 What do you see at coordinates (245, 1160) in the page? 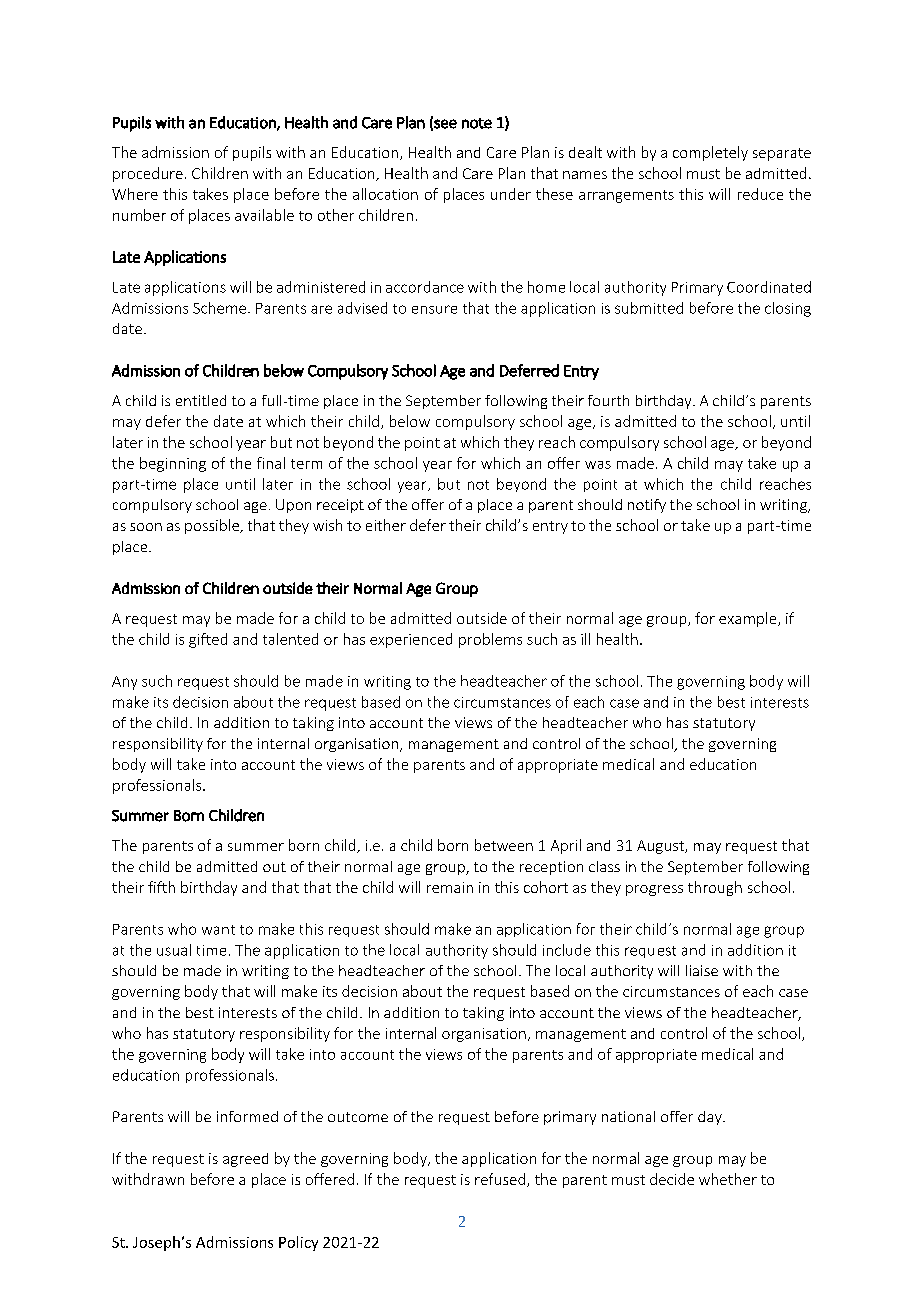
I see `agreed` at bounding box center [245, 1160].
